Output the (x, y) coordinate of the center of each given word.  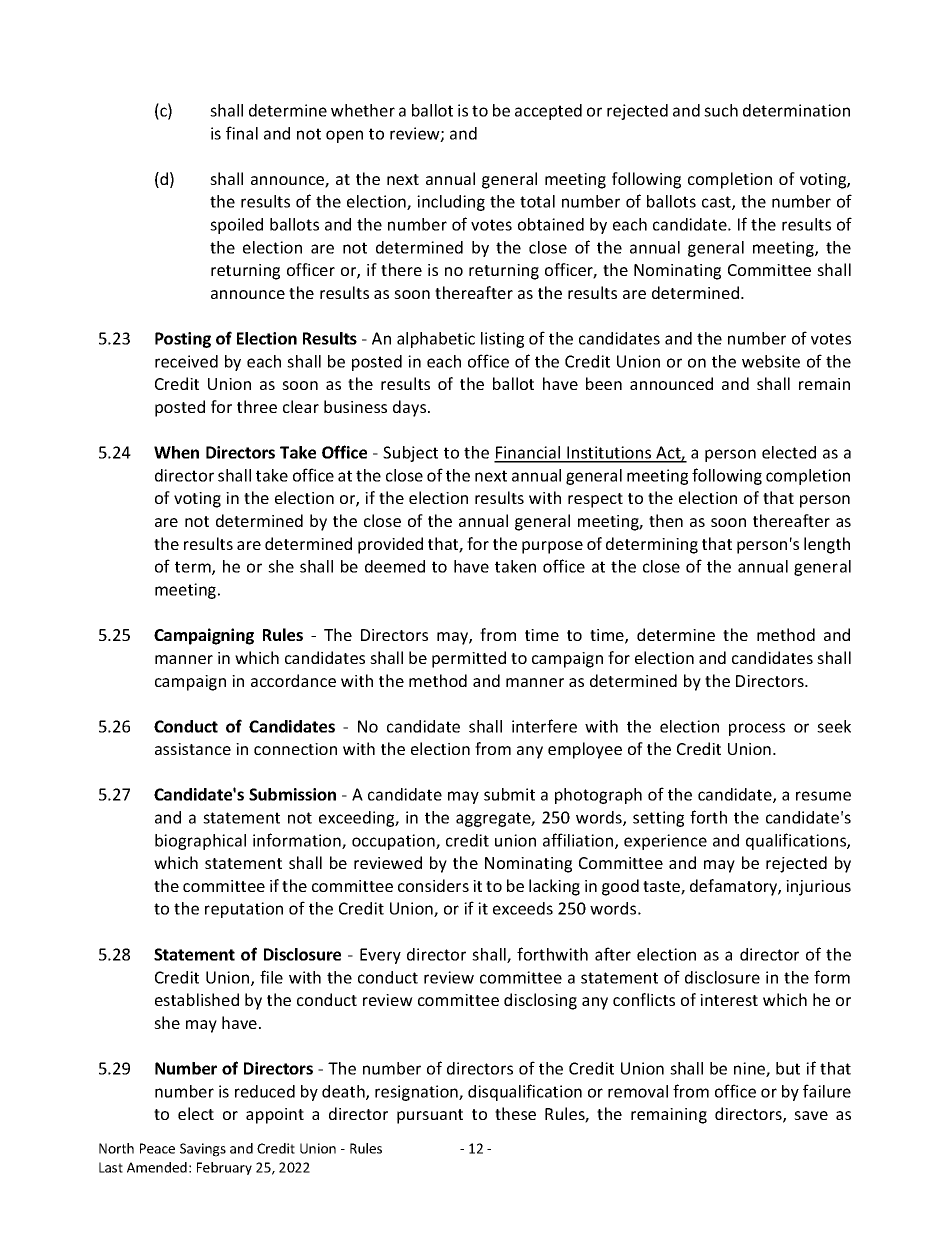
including (451, 203)
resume (823, 796)
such (721, 110)
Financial (528, 454)
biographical (200, 842)
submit (509, 794)
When (176, 452)
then (666, 520)
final (242, 133)
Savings (203, 1150)
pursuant (430, 1116)
